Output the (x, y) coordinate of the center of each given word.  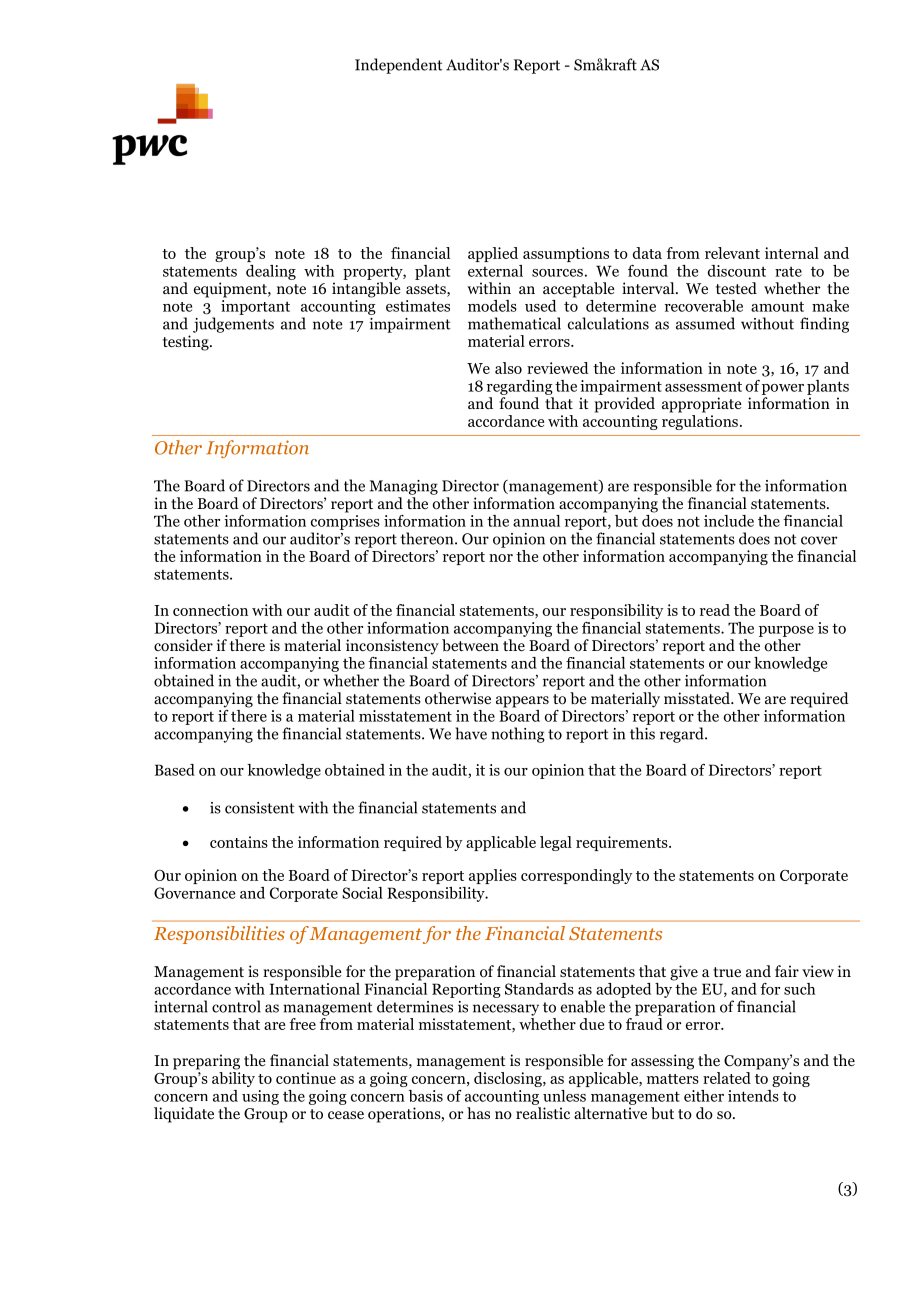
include (729, 521)
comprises (345, 522)
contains (239, 842)
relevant (732, 253)
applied (493, 254)
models (492, 306)
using (260, 1097)
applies (493, 876)
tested (736, 288)
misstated (698, 698)
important (255, 307)
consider (183, 645)
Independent (399, 66)
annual (536, 521)
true (727, 972)
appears (522, 702)
